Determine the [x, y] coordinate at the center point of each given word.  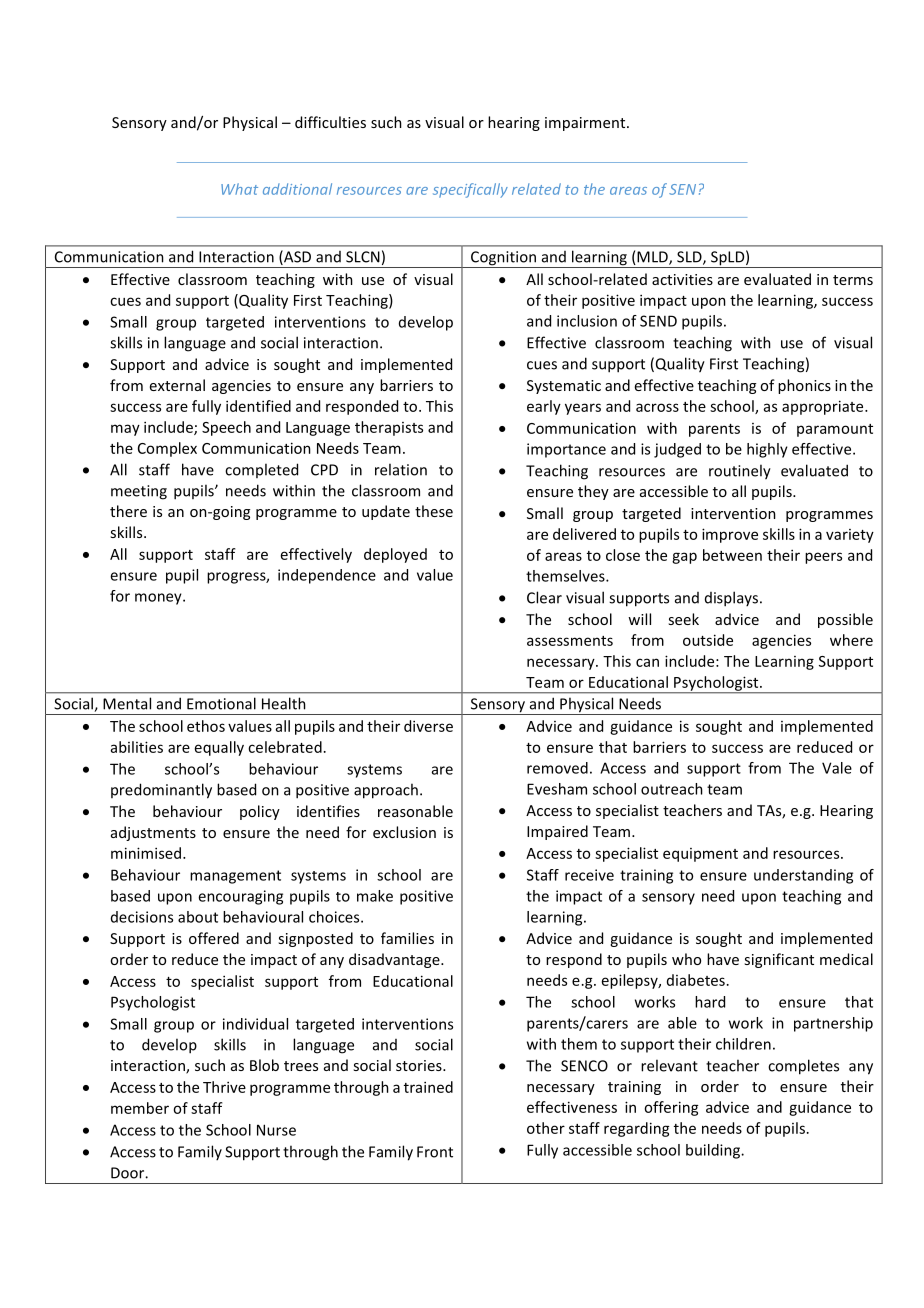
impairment [586, 124]
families [407, 938]
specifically [470, 190]
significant [779, 960]
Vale [837, 768]
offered [214, 938]
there [128, 511]
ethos [206, 726]
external [177, 385]
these [434, 511]
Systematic [564, 387]
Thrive [224, 1087]
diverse [428, 726]
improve [730, 535]
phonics [804, 386]
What [239, 189]
